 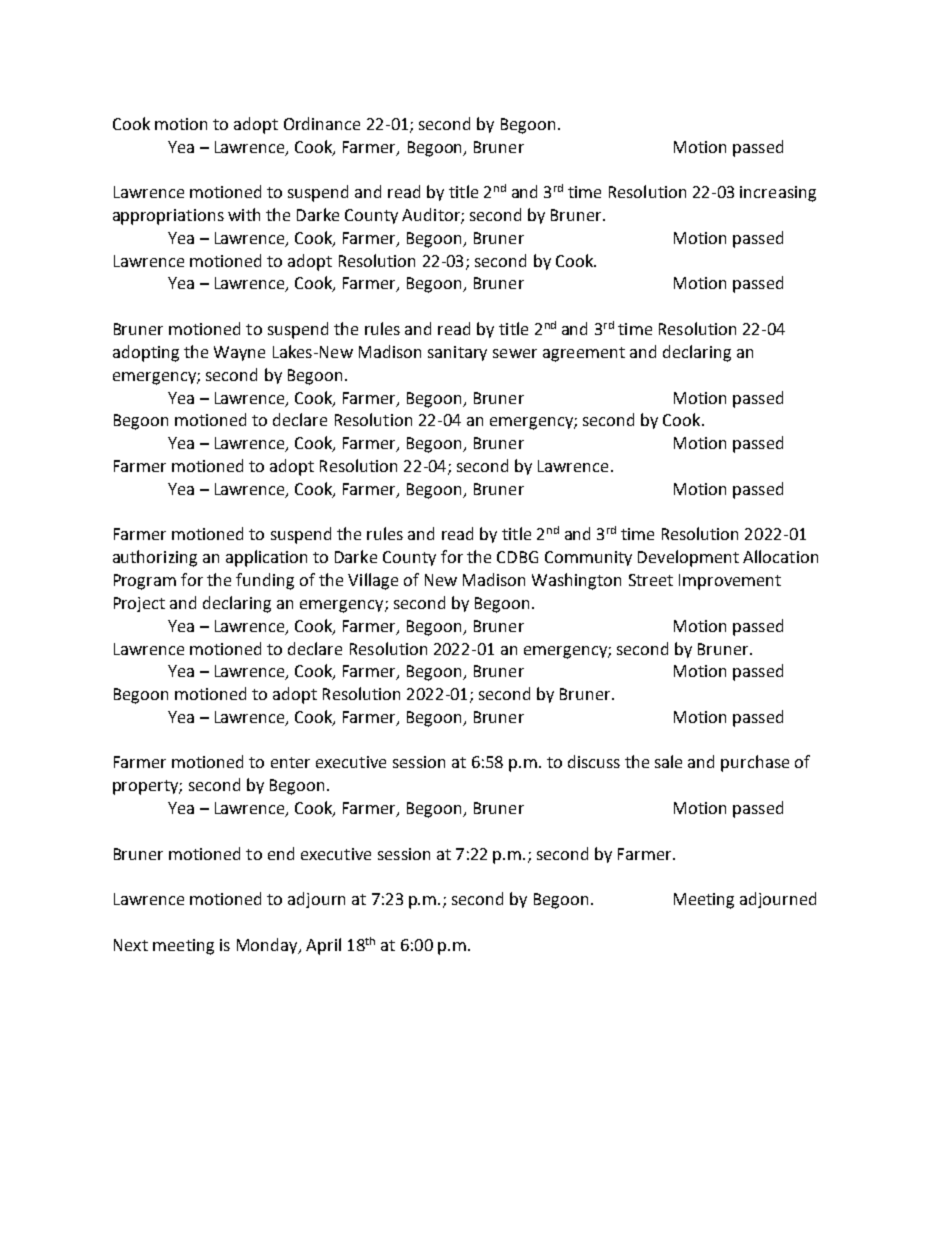 I want to click on sale, so click(x=668, y=761).
